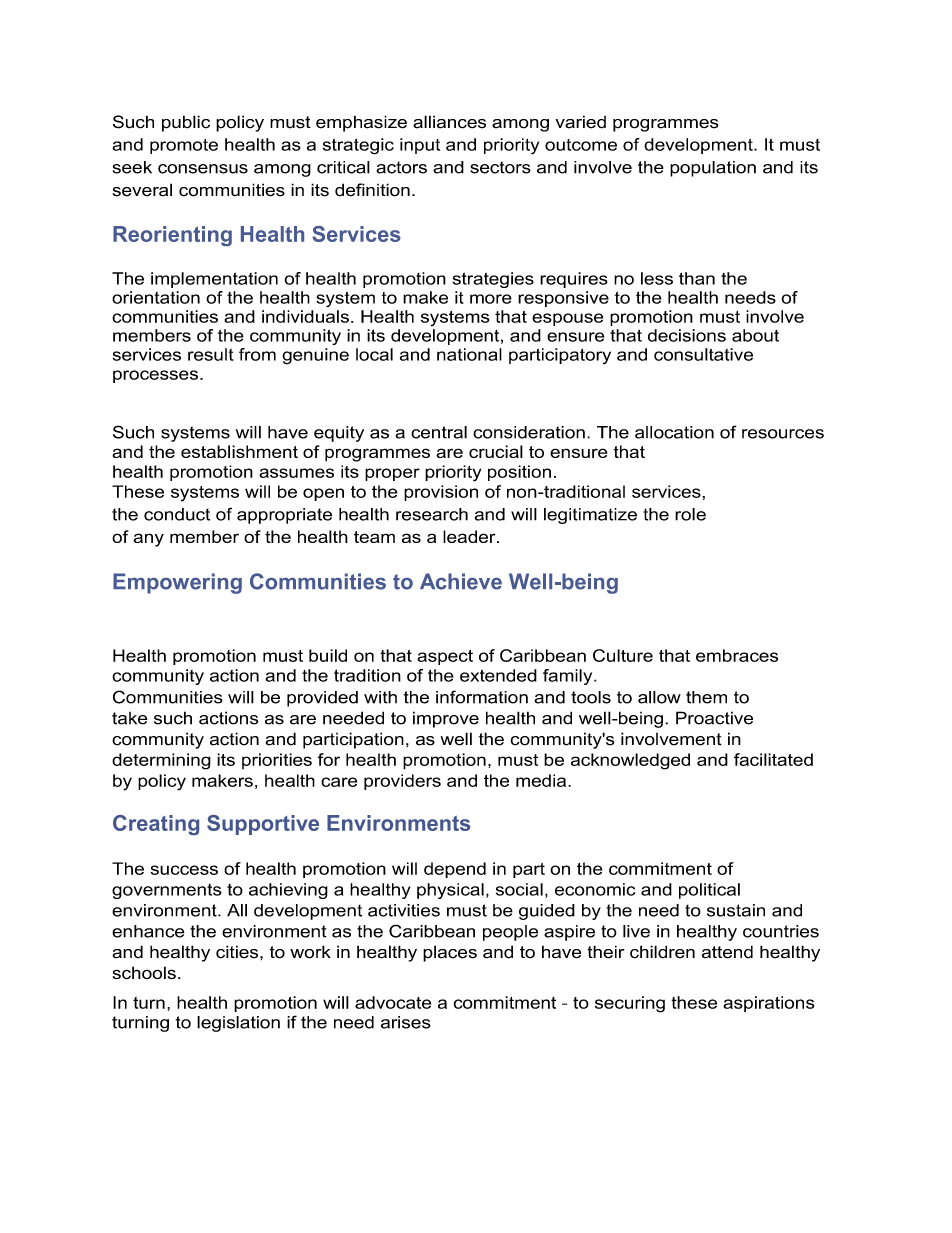 The width and height of the screenshot is (952, 1233). Describe the element at coordinates (161, 761) in the screenshot. I see `determining` at that location.
